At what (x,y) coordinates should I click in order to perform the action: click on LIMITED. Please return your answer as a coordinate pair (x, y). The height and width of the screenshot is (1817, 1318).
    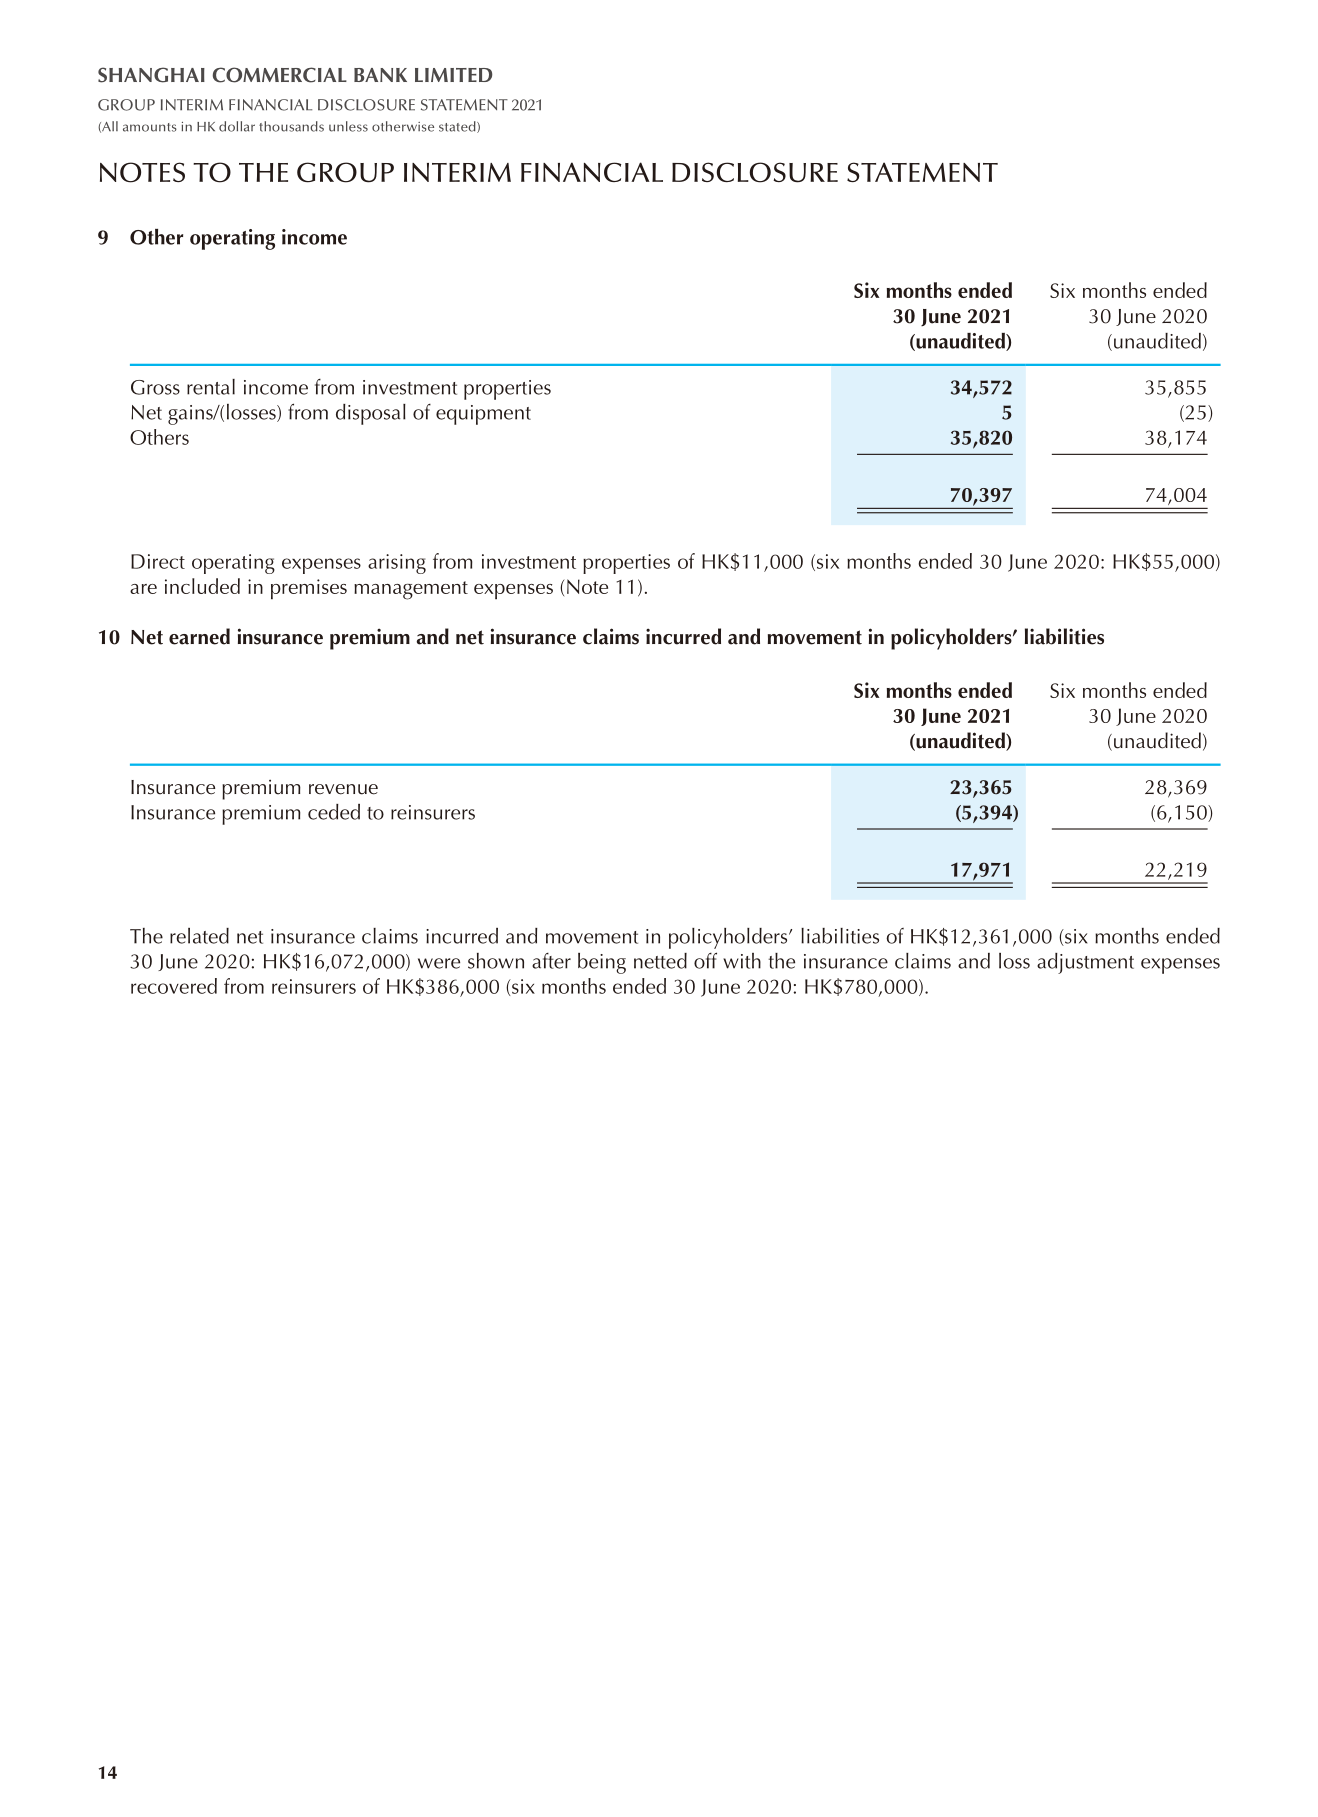
    Looking at the image, I should click on (453, 75).
